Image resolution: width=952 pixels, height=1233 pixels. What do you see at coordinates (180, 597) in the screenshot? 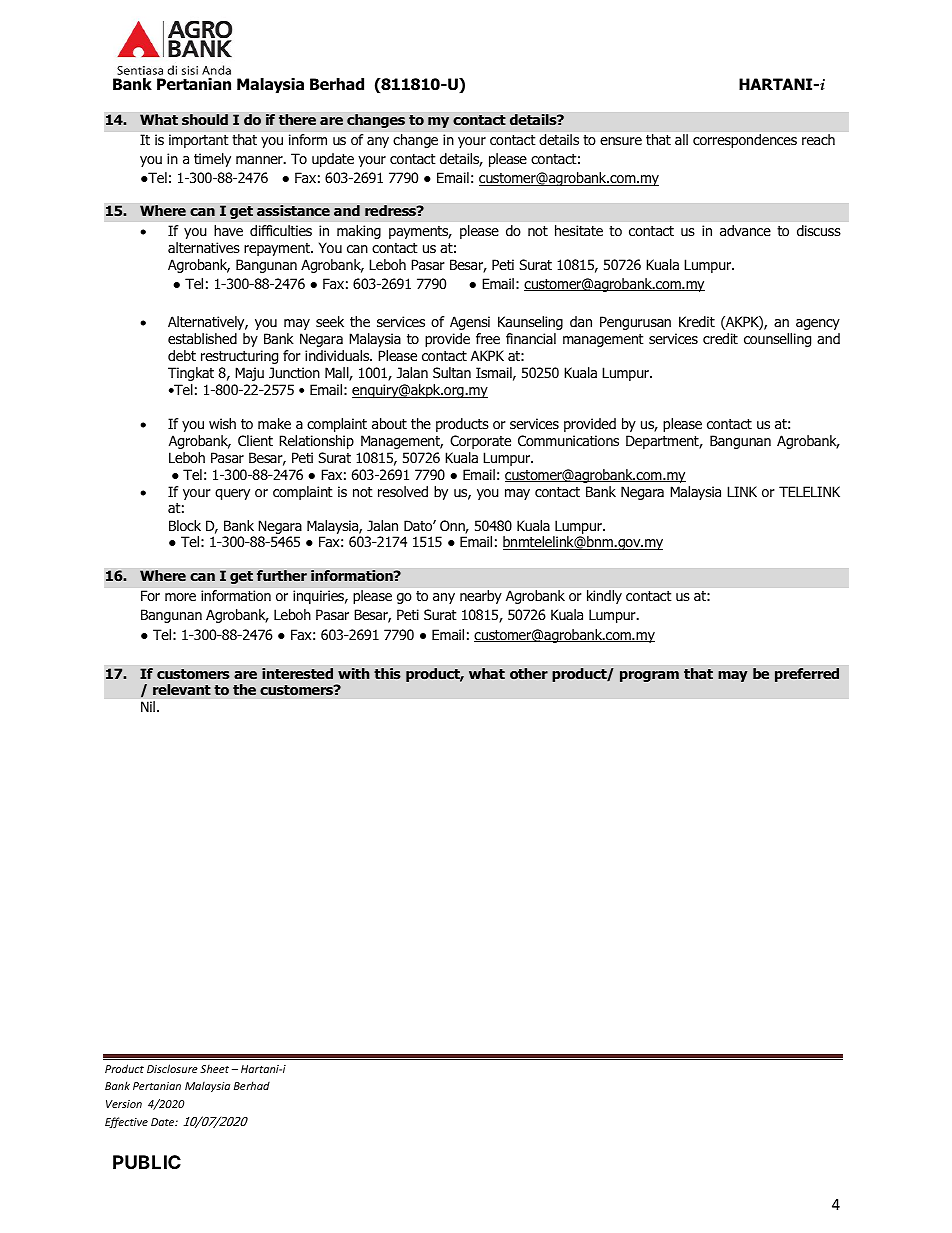
I see `more` at bounding box center [180, 597].
